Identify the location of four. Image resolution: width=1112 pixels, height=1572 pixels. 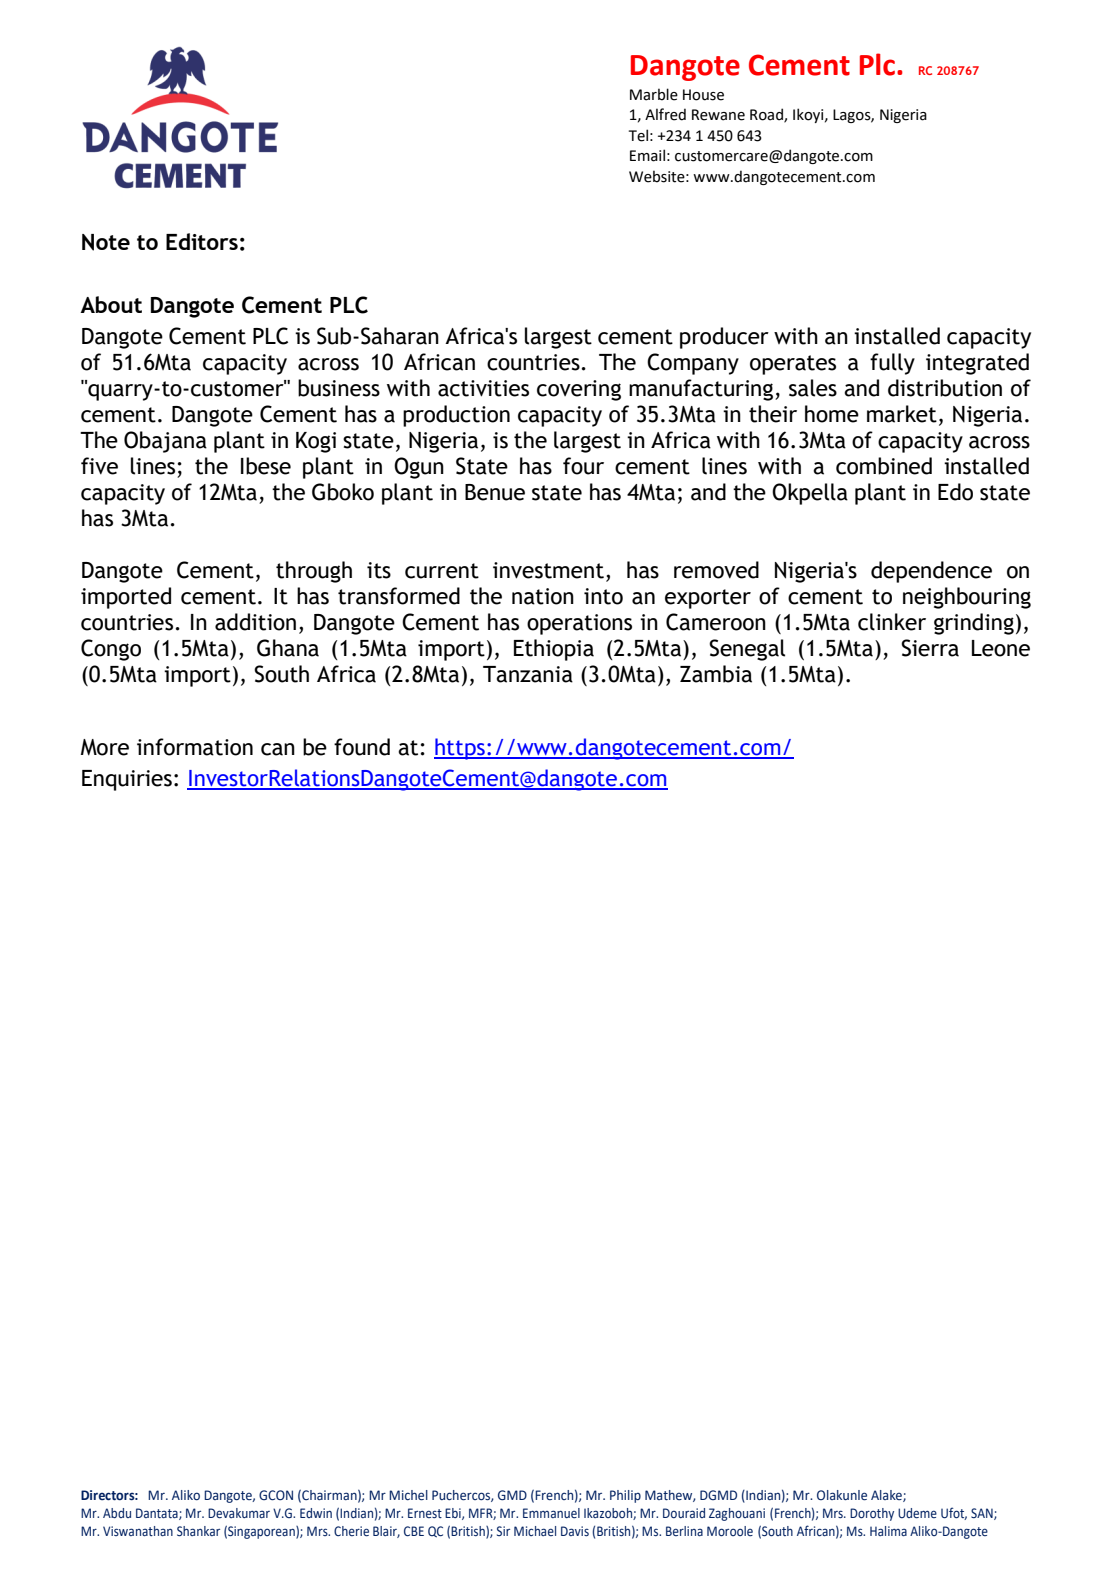
(583, 466).
